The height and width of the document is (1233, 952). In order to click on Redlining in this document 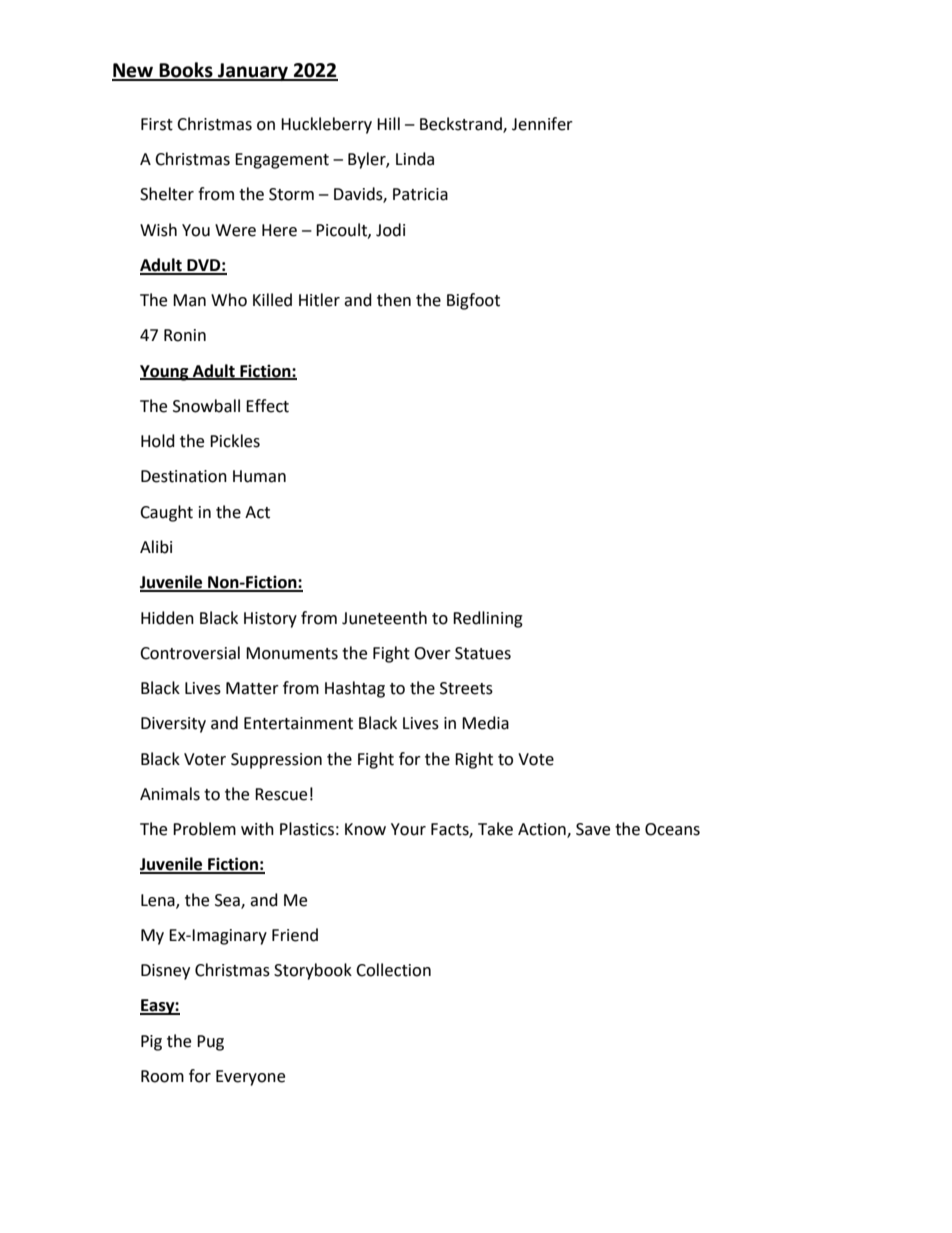, I will do `click(488, 619)`.
